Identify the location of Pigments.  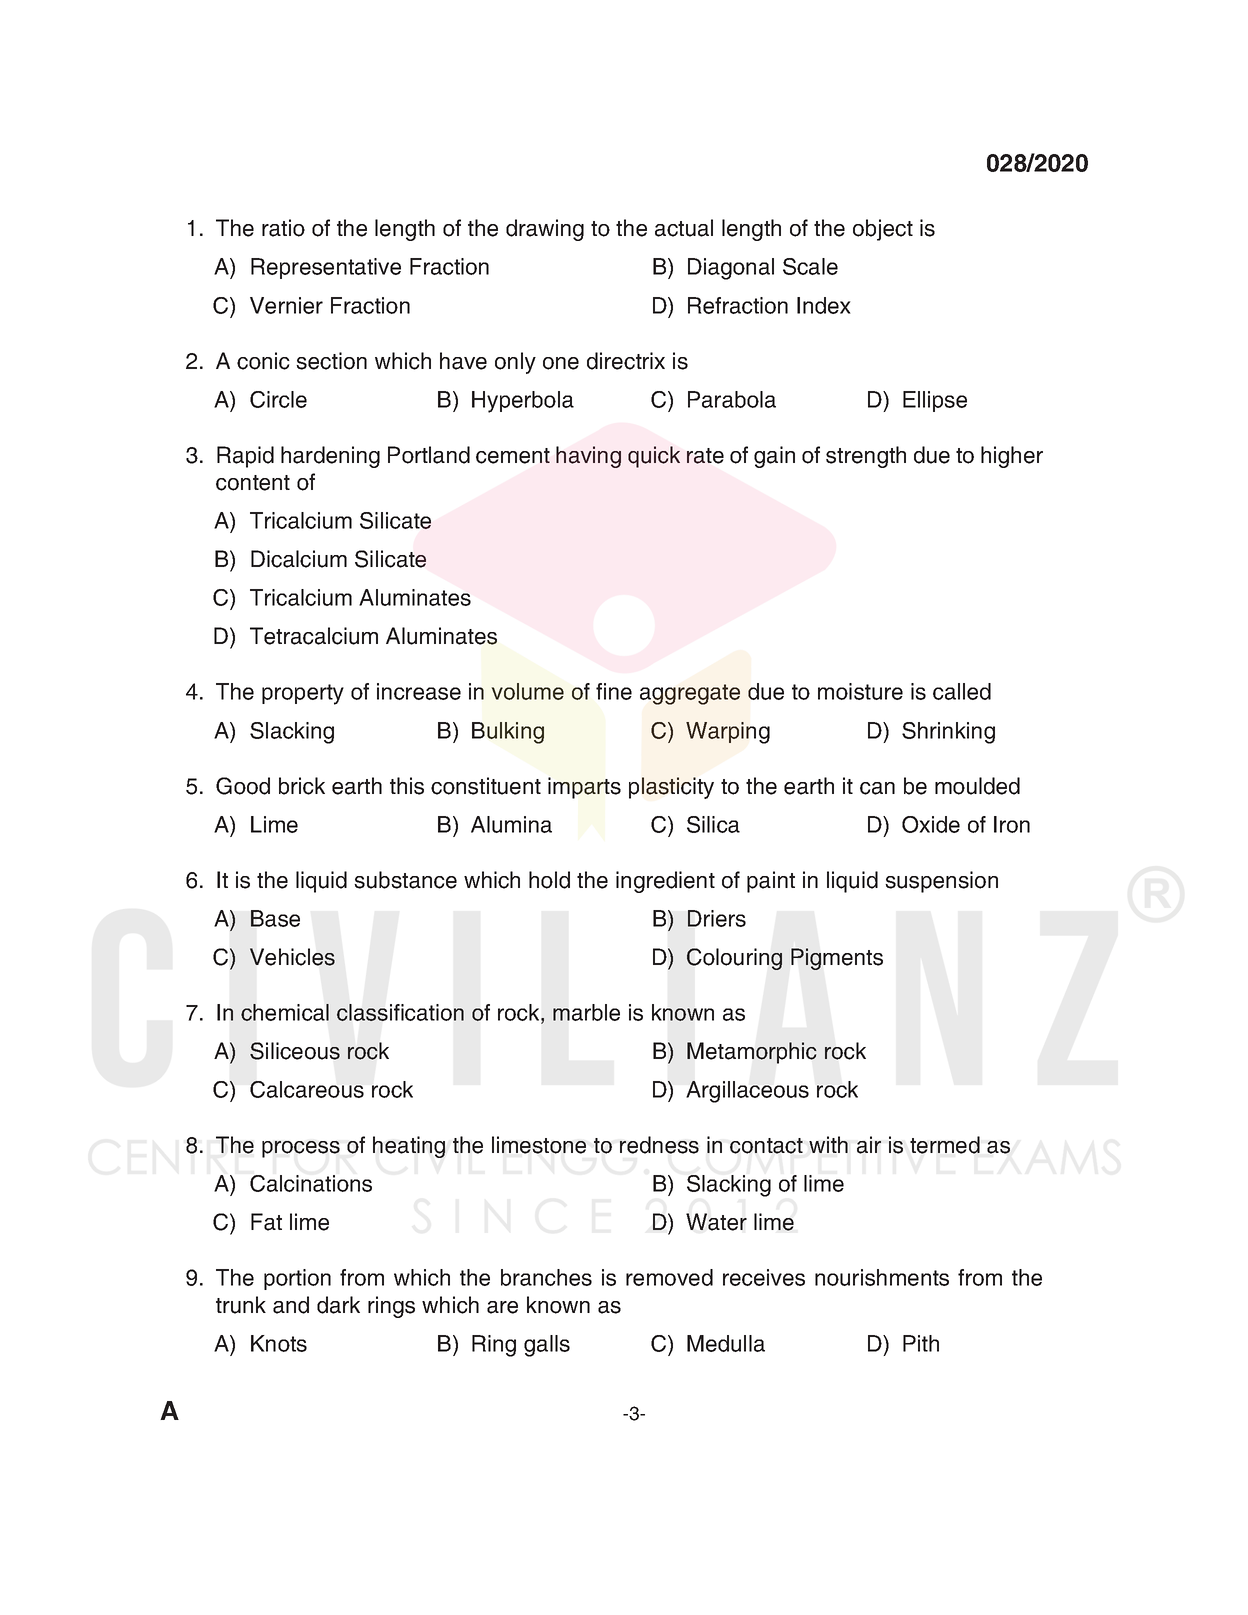
(837, 959).
